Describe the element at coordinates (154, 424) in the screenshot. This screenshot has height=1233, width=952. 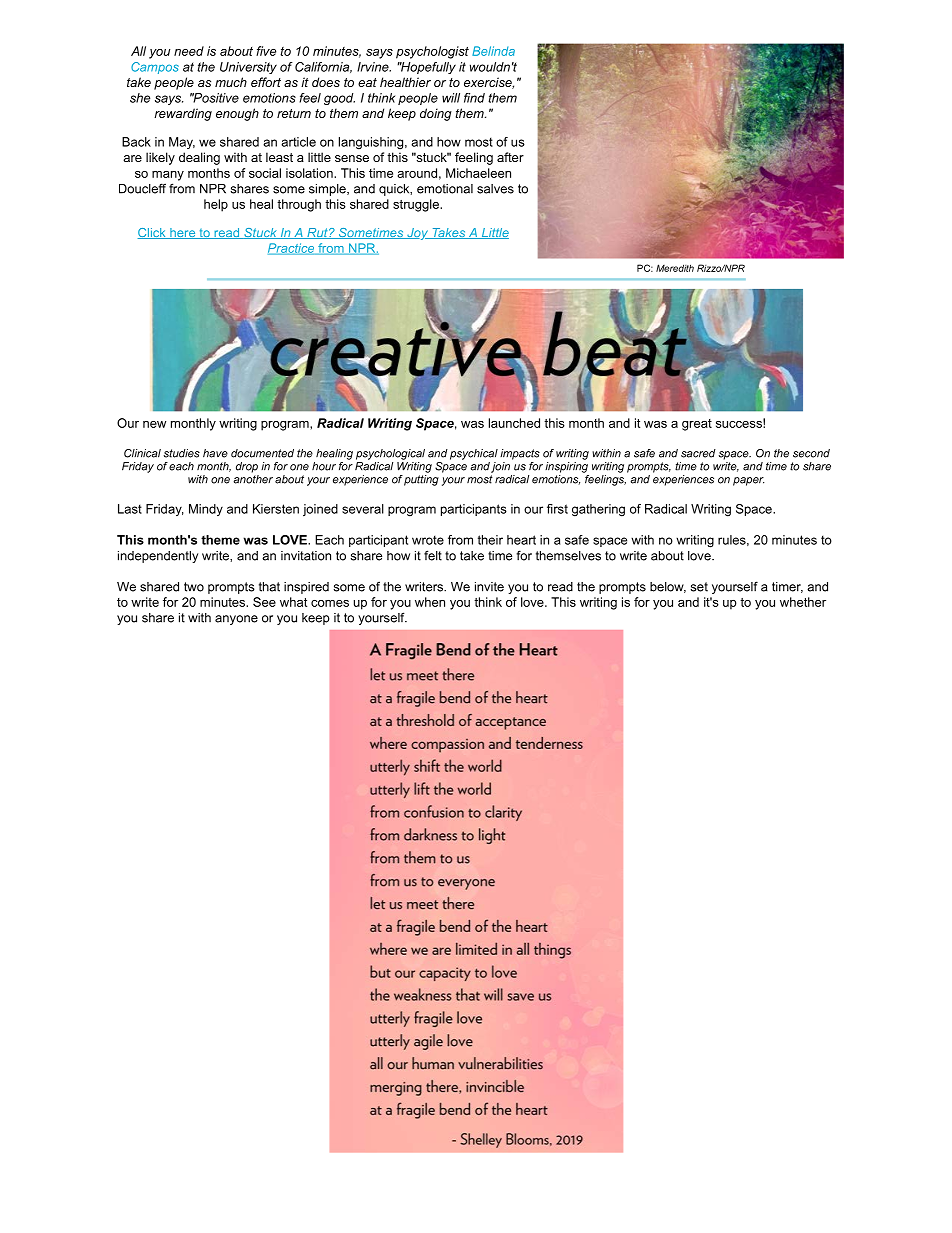
I see `new` at that location.
